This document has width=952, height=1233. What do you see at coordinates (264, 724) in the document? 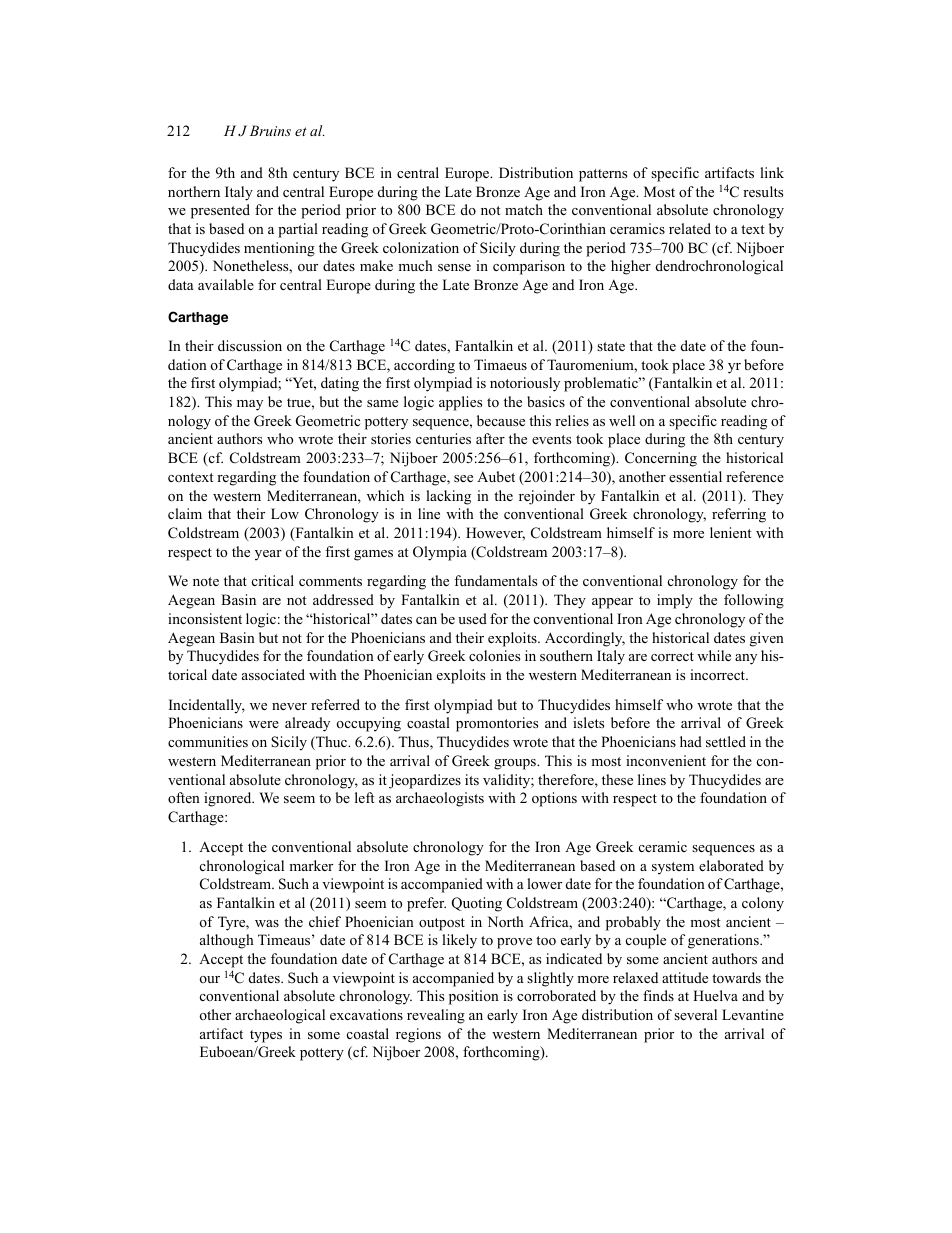
I see `were` at bounding box center [264, 724].
